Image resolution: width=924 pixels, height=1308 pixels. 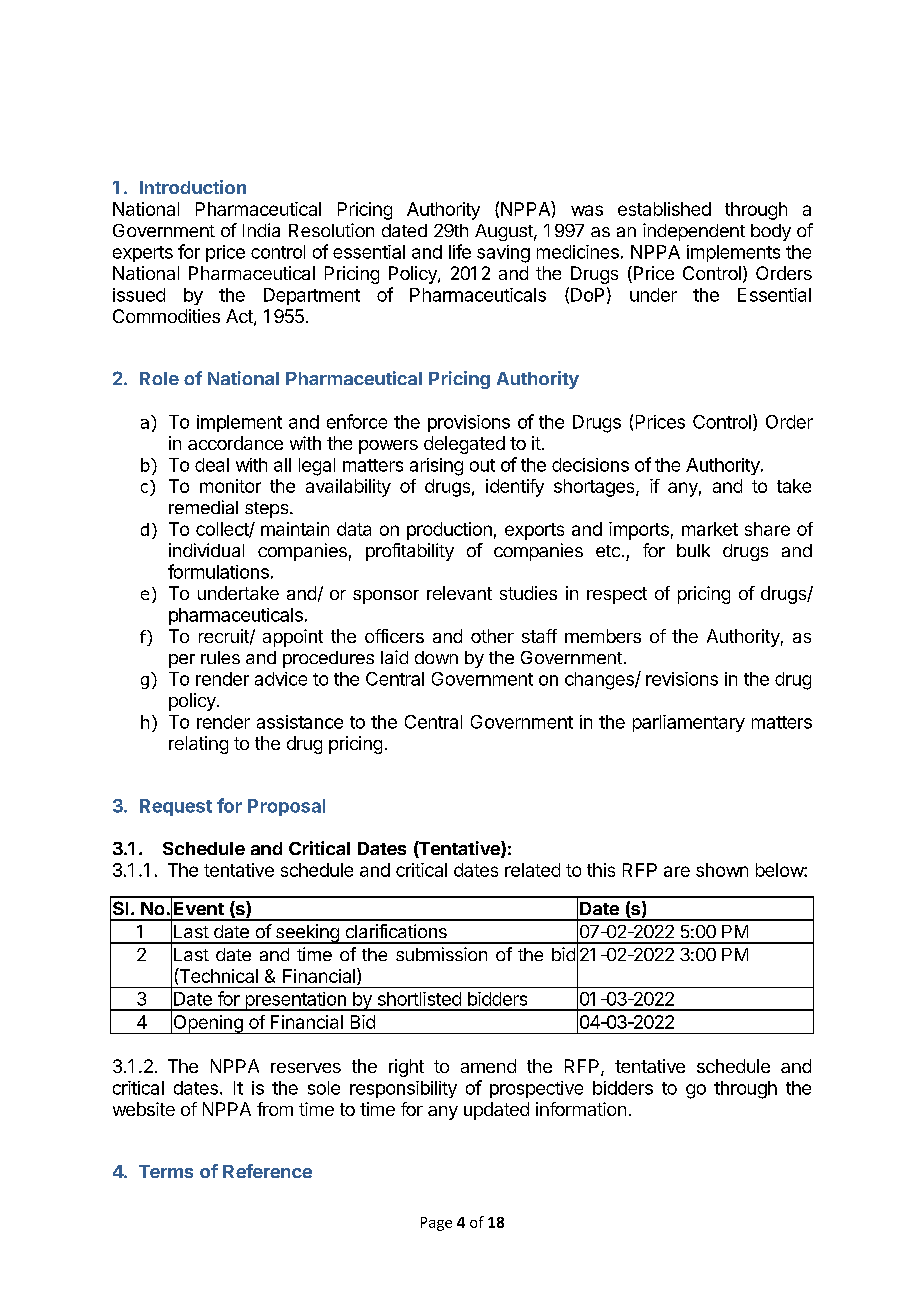 What do you see at coordinates (206, 550) in the screenshot?
I see `individual` at bounding box center [206, 550].
